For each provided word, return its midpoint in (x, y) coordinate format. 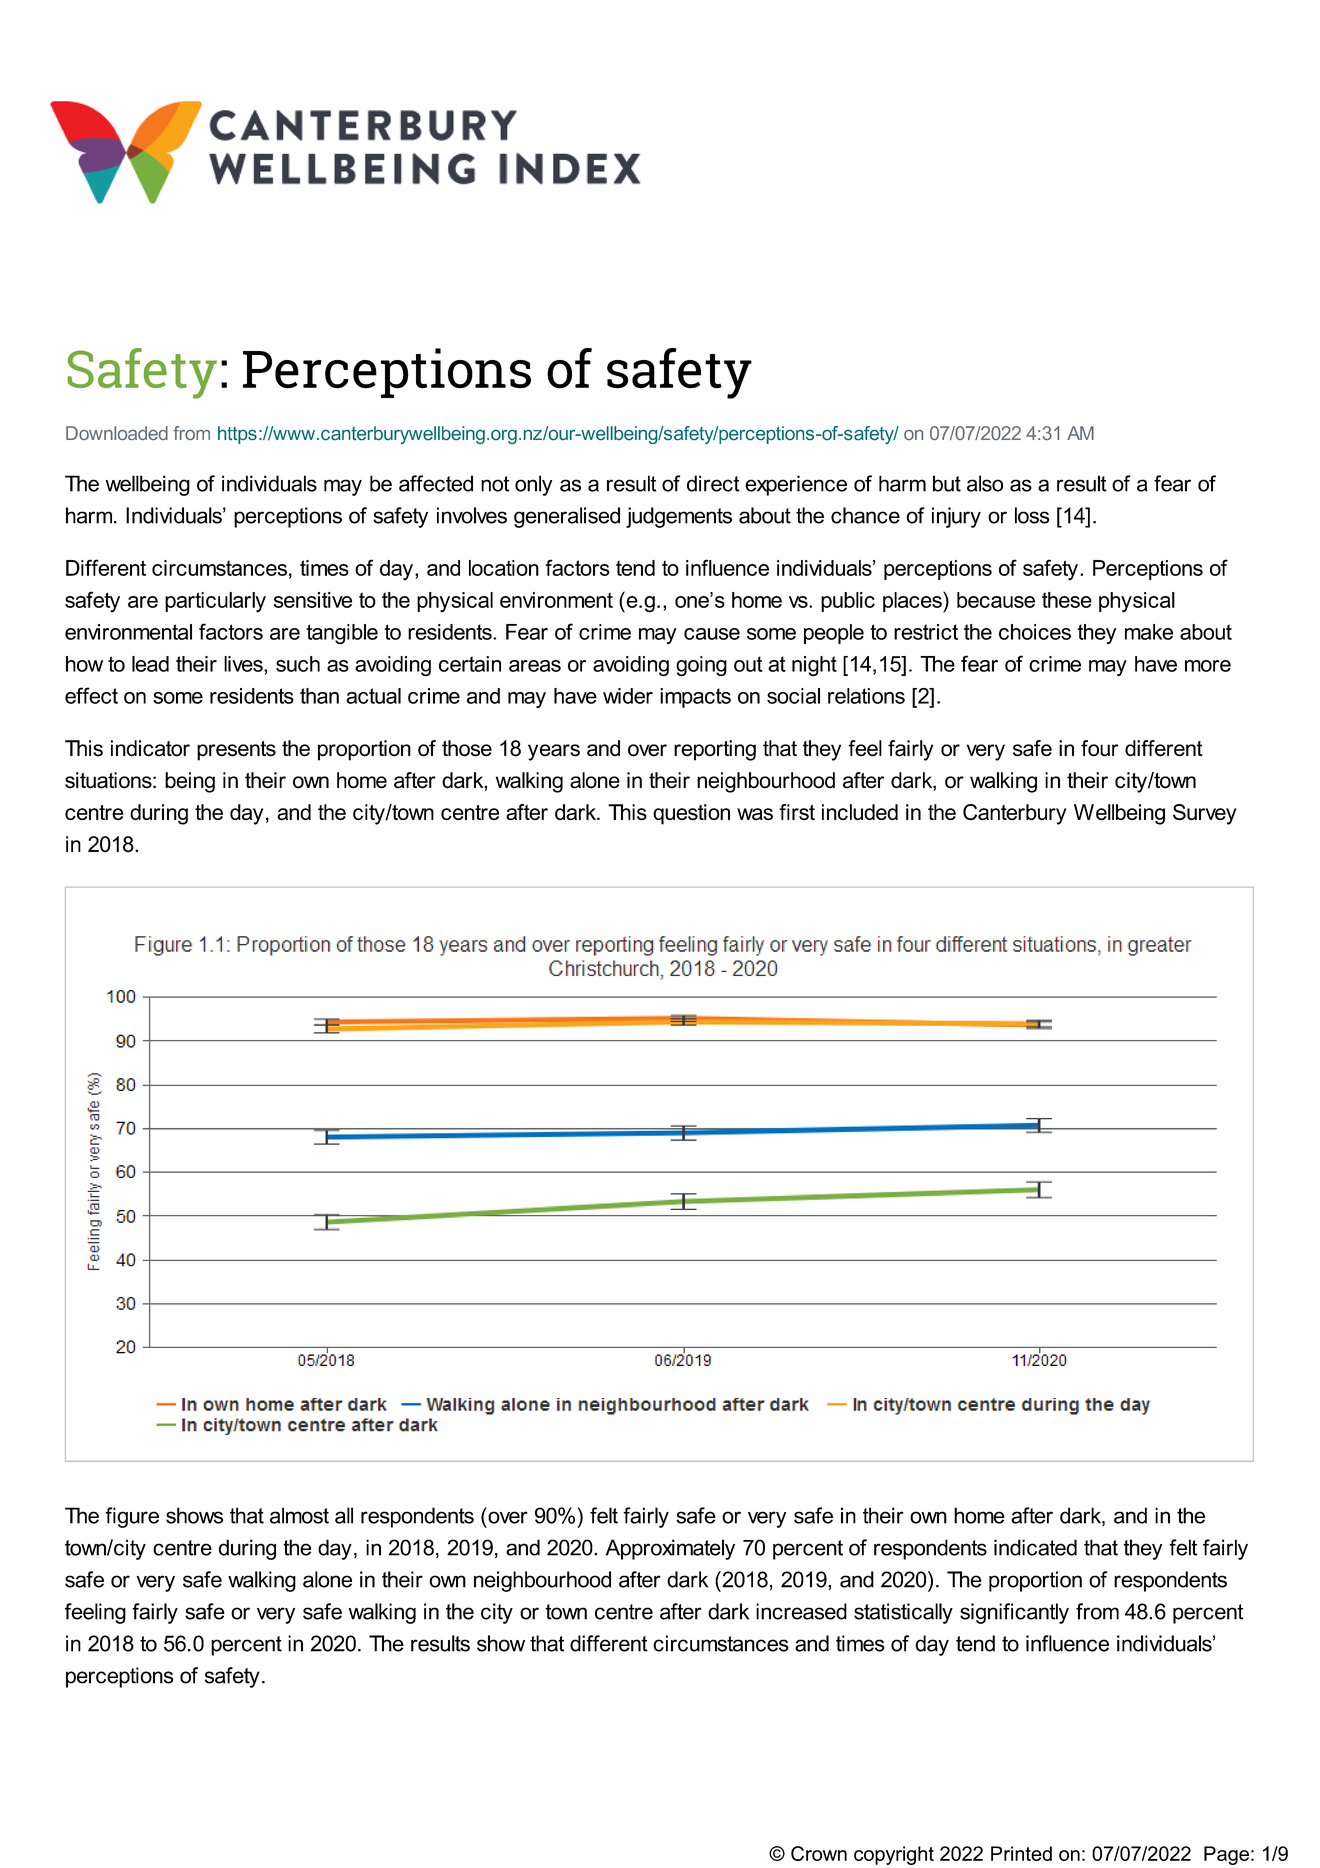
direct (713, 483)
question (691, 814)
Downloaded (117, 433)
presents (236, 751)
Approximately (670, 1549)
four (1099, 748)
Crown (819, 1853)
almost (299, 1515)
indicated (1035, 1547)
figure (132, 1517)
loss (1032, 515)
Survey (1205, 814)
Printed (1021, 1853)
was (755, 814)
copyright (894, 1855)
